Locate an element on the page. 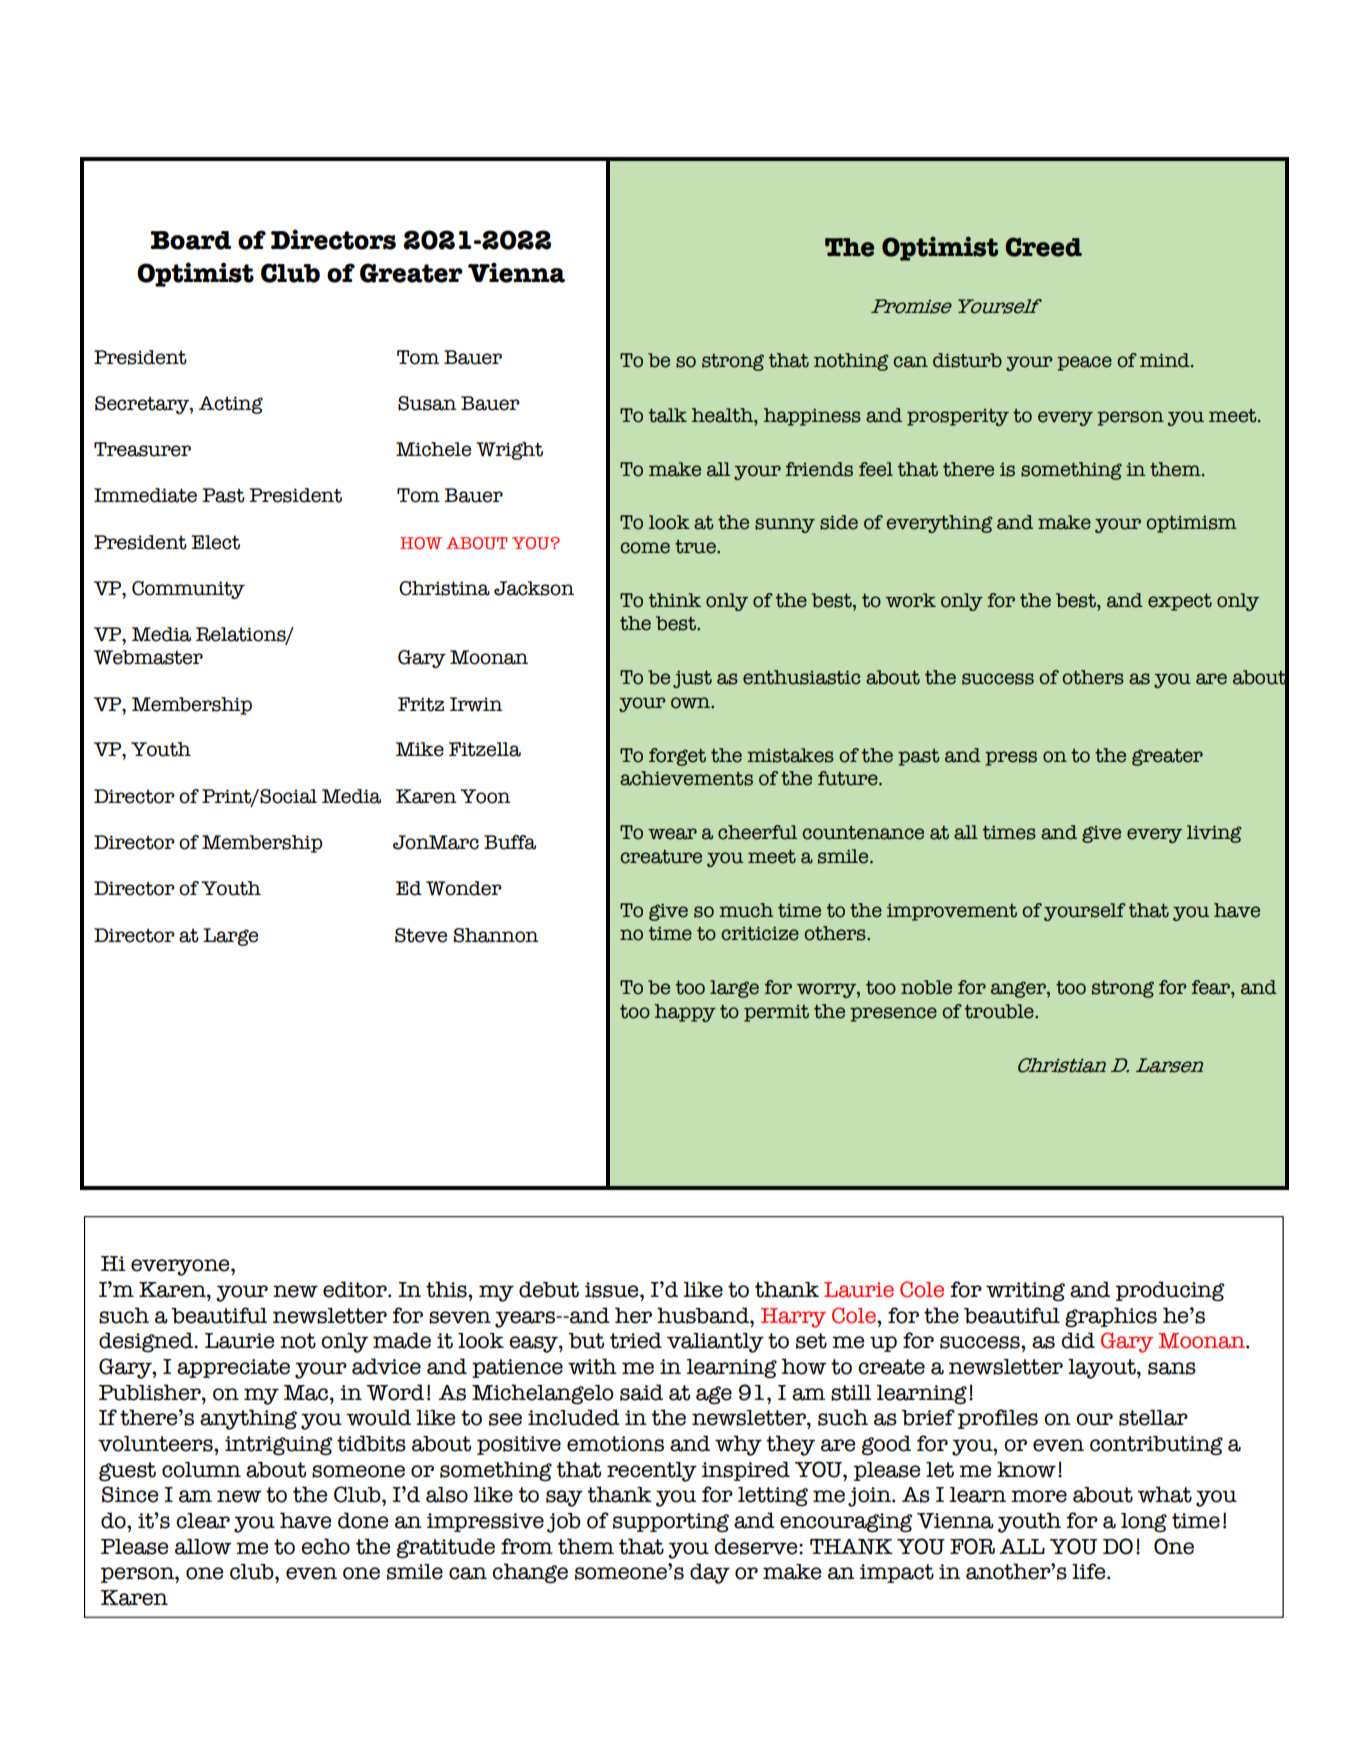  clear is located at coordinates (203, 1521).
